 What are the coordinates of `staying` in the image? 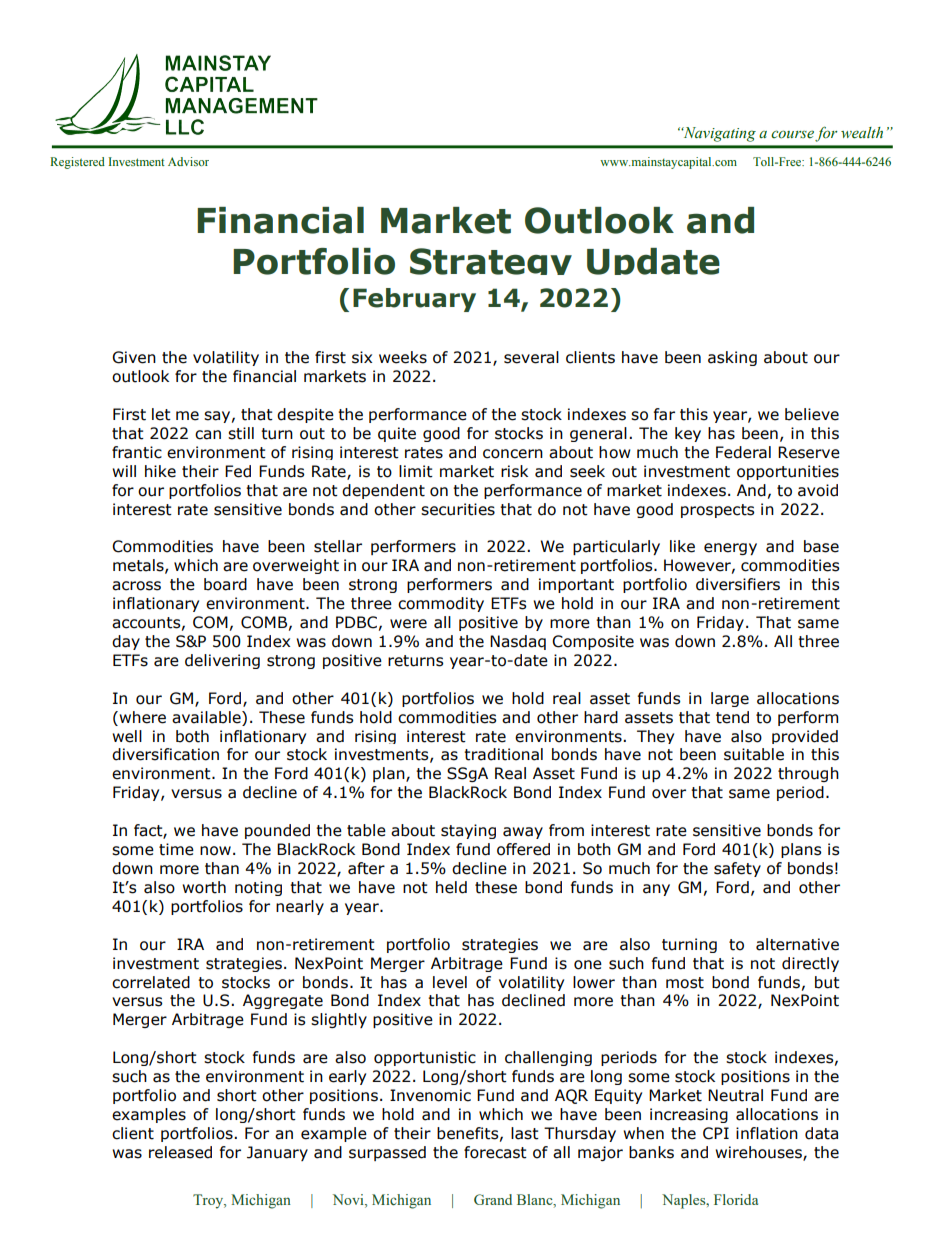 It's located at (468, 831).
